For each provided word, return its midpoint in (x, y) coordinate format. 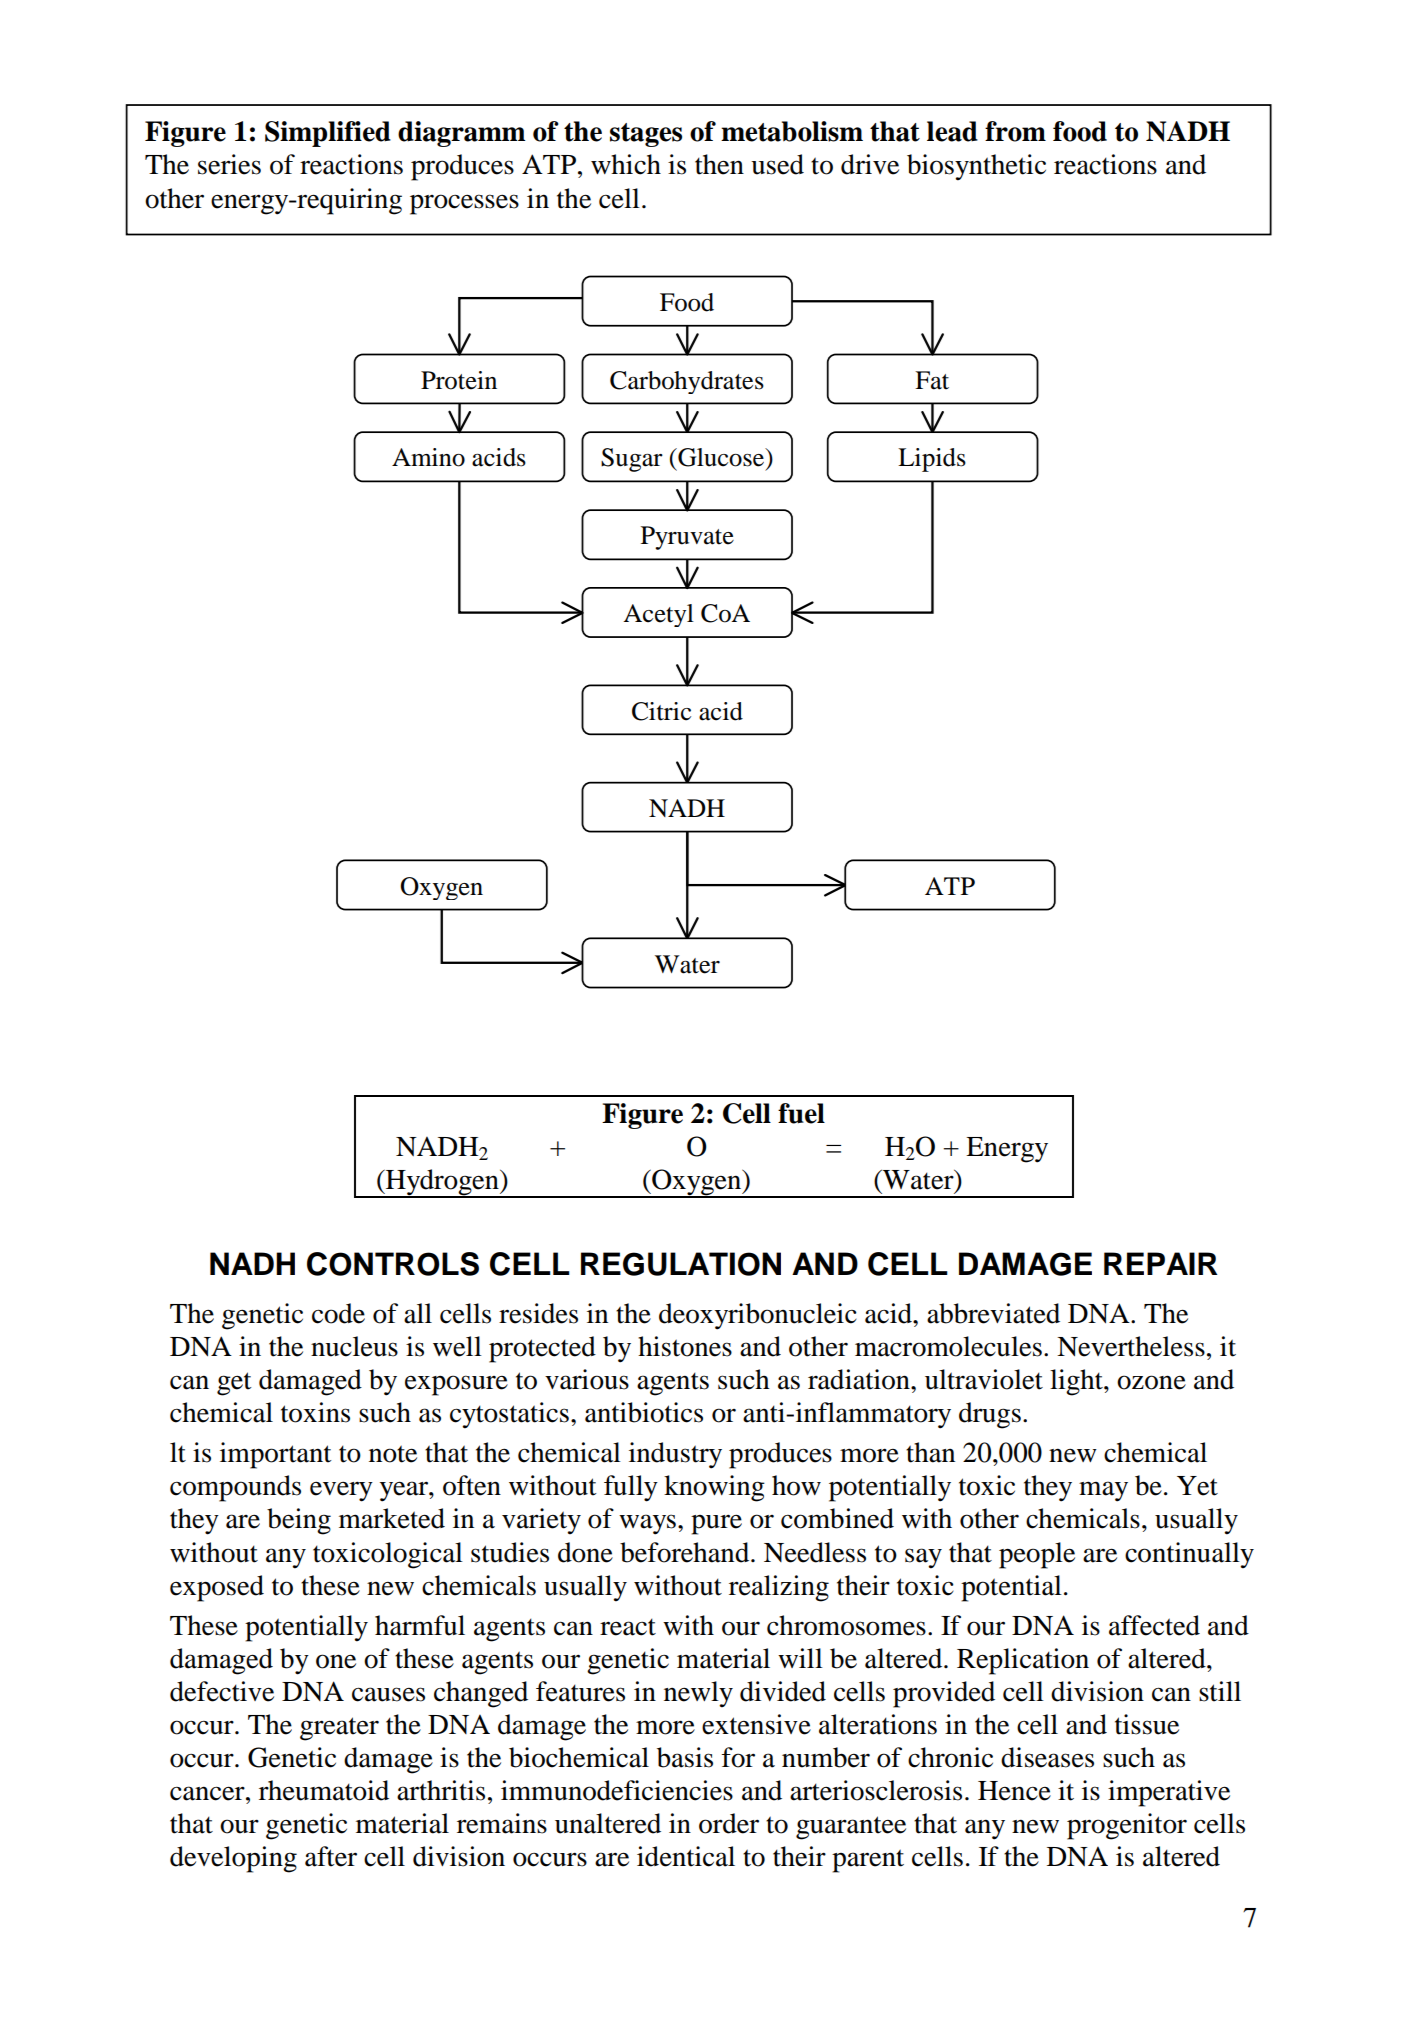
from (1015, 131)
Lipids (932, 460)
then (719, 164)
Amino (428, 457)
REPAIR (1161, 1263)
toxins (315, 1412)
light (1077, 1382)
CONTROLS (393, 1264)
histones (685, 1346)
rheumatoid (324, 1790)
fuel (801, 1113)
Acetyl (658, 615)
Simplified (328, 134)
